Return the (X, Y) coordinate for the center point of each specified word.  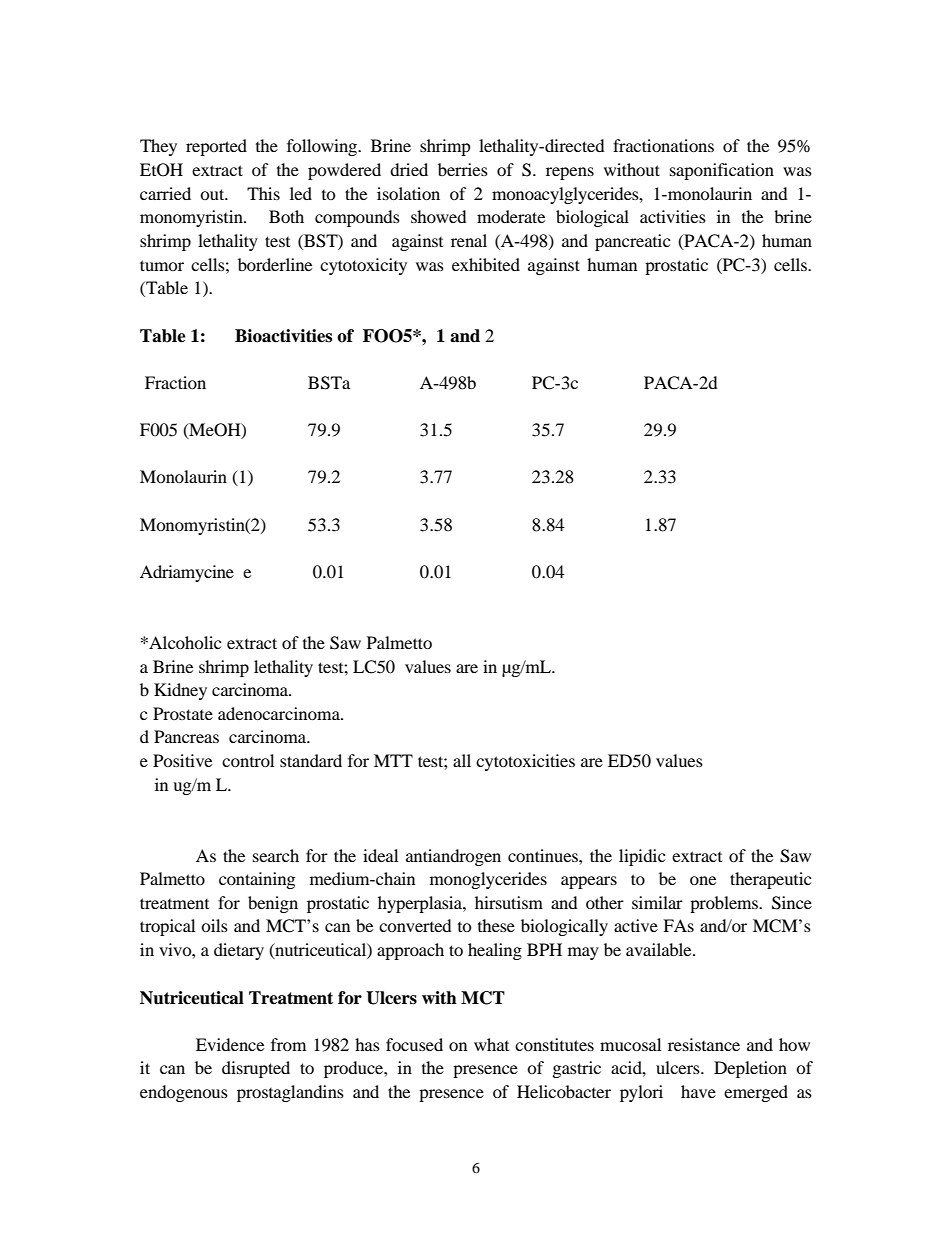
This (263, 193)
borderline (275, 264)
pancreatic (632, 242)
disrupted (256, 1069)
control (248, 760)
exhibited (486, 264)
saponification (722, 171)
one (703, 880)
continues (544, 855)
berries (463, 169)
